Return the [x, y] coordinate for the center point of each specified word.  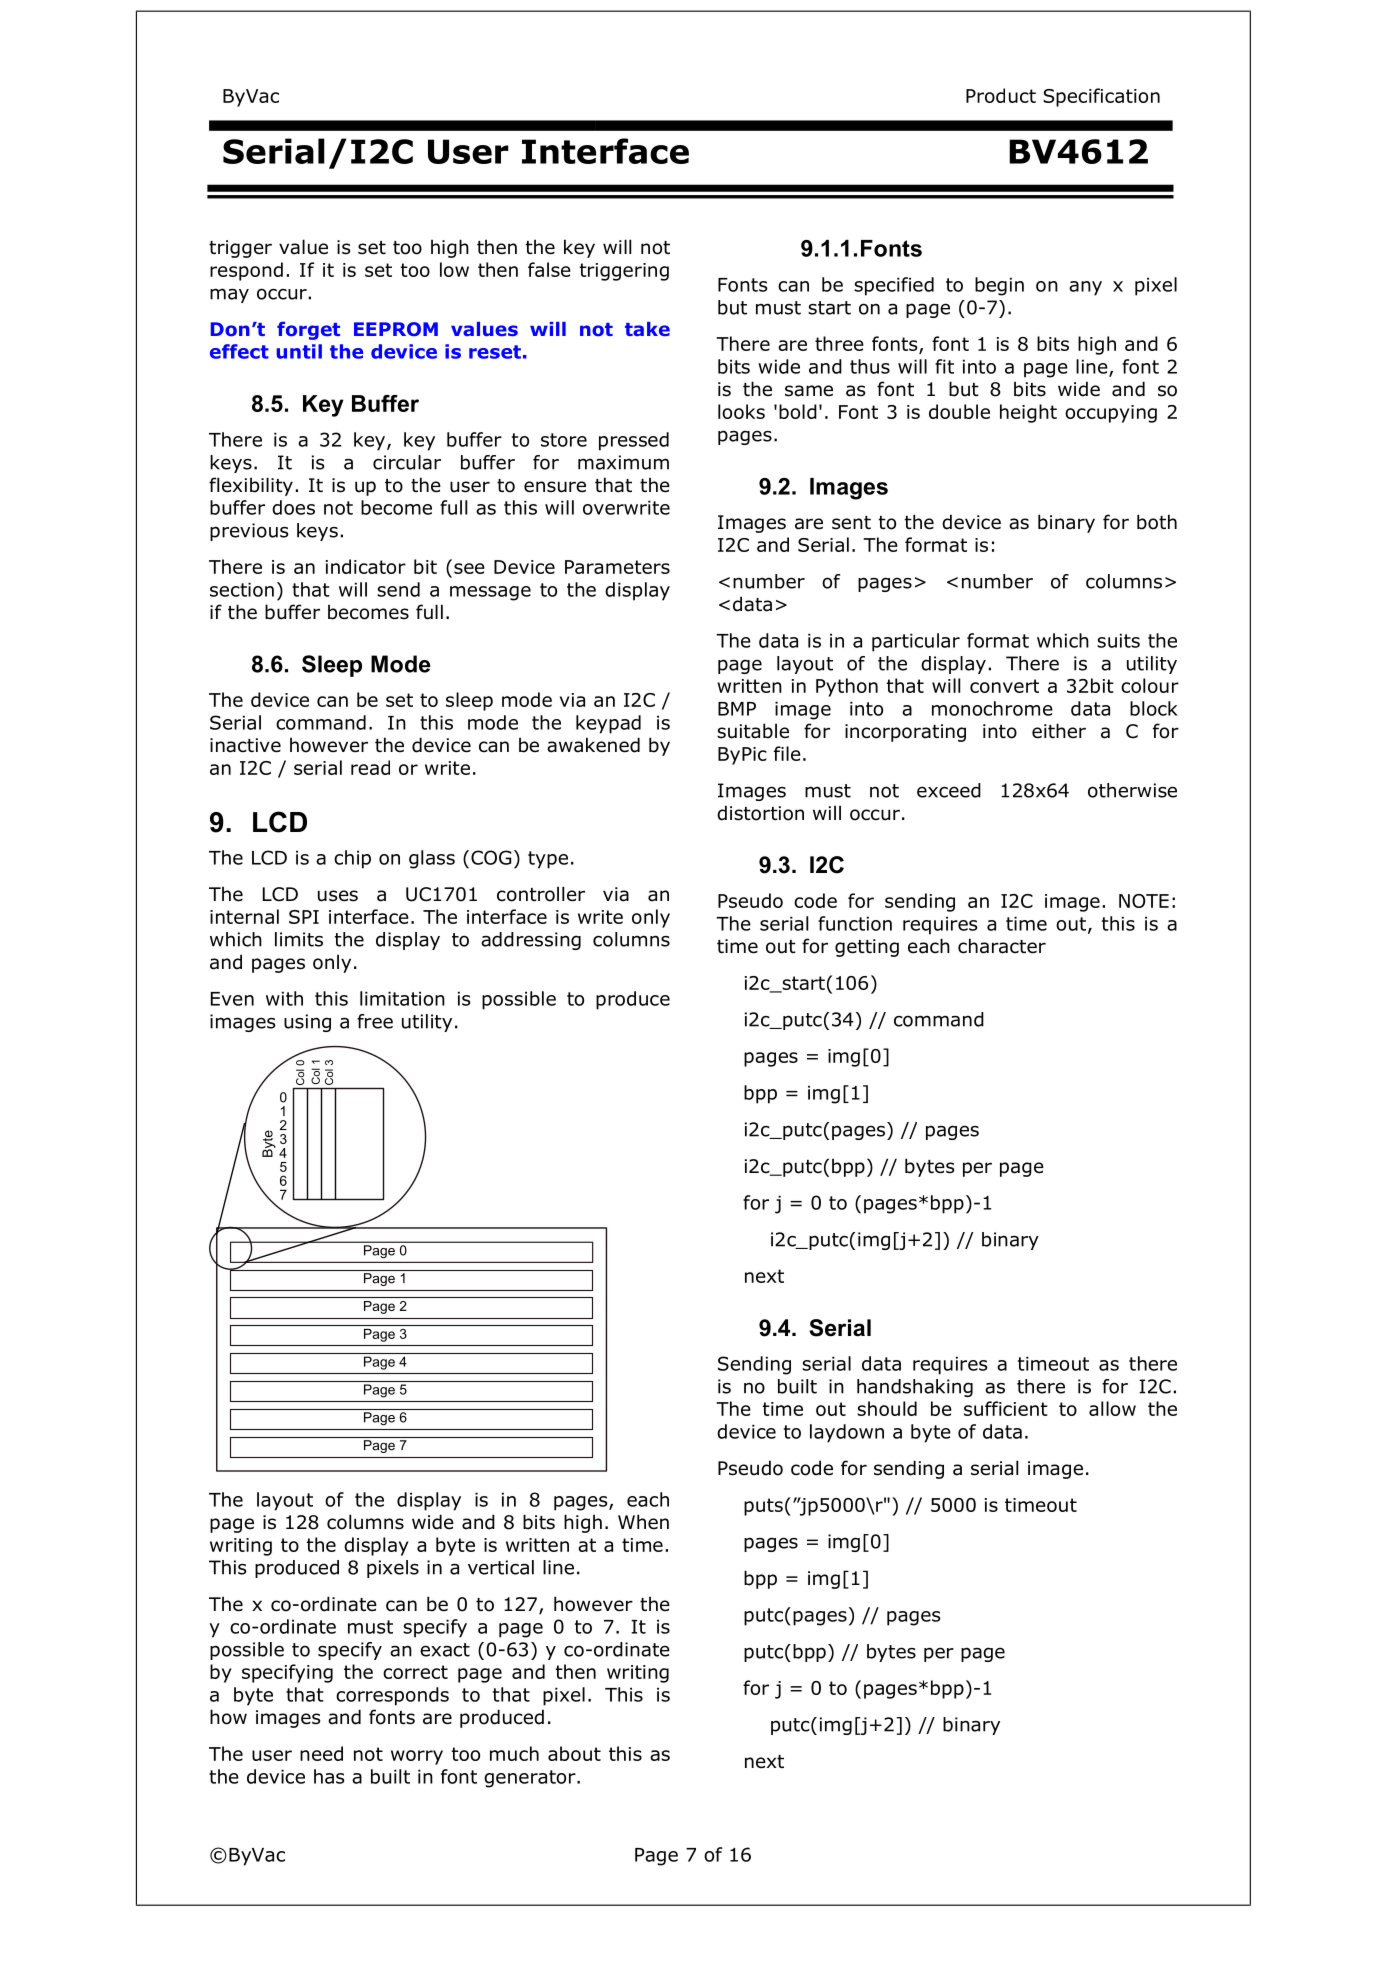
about [574, 1753]
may [229, 295]
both [1157, 522]
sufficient [1006, 1408]
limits [299, 939]
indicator [366, 566]
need [321, 1753]
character [1002, 946]
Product [1001, 95]
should [887, 1408]
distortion [760, 813]
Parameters [617, 567]
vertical [501, 1567]
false [549, 269]
